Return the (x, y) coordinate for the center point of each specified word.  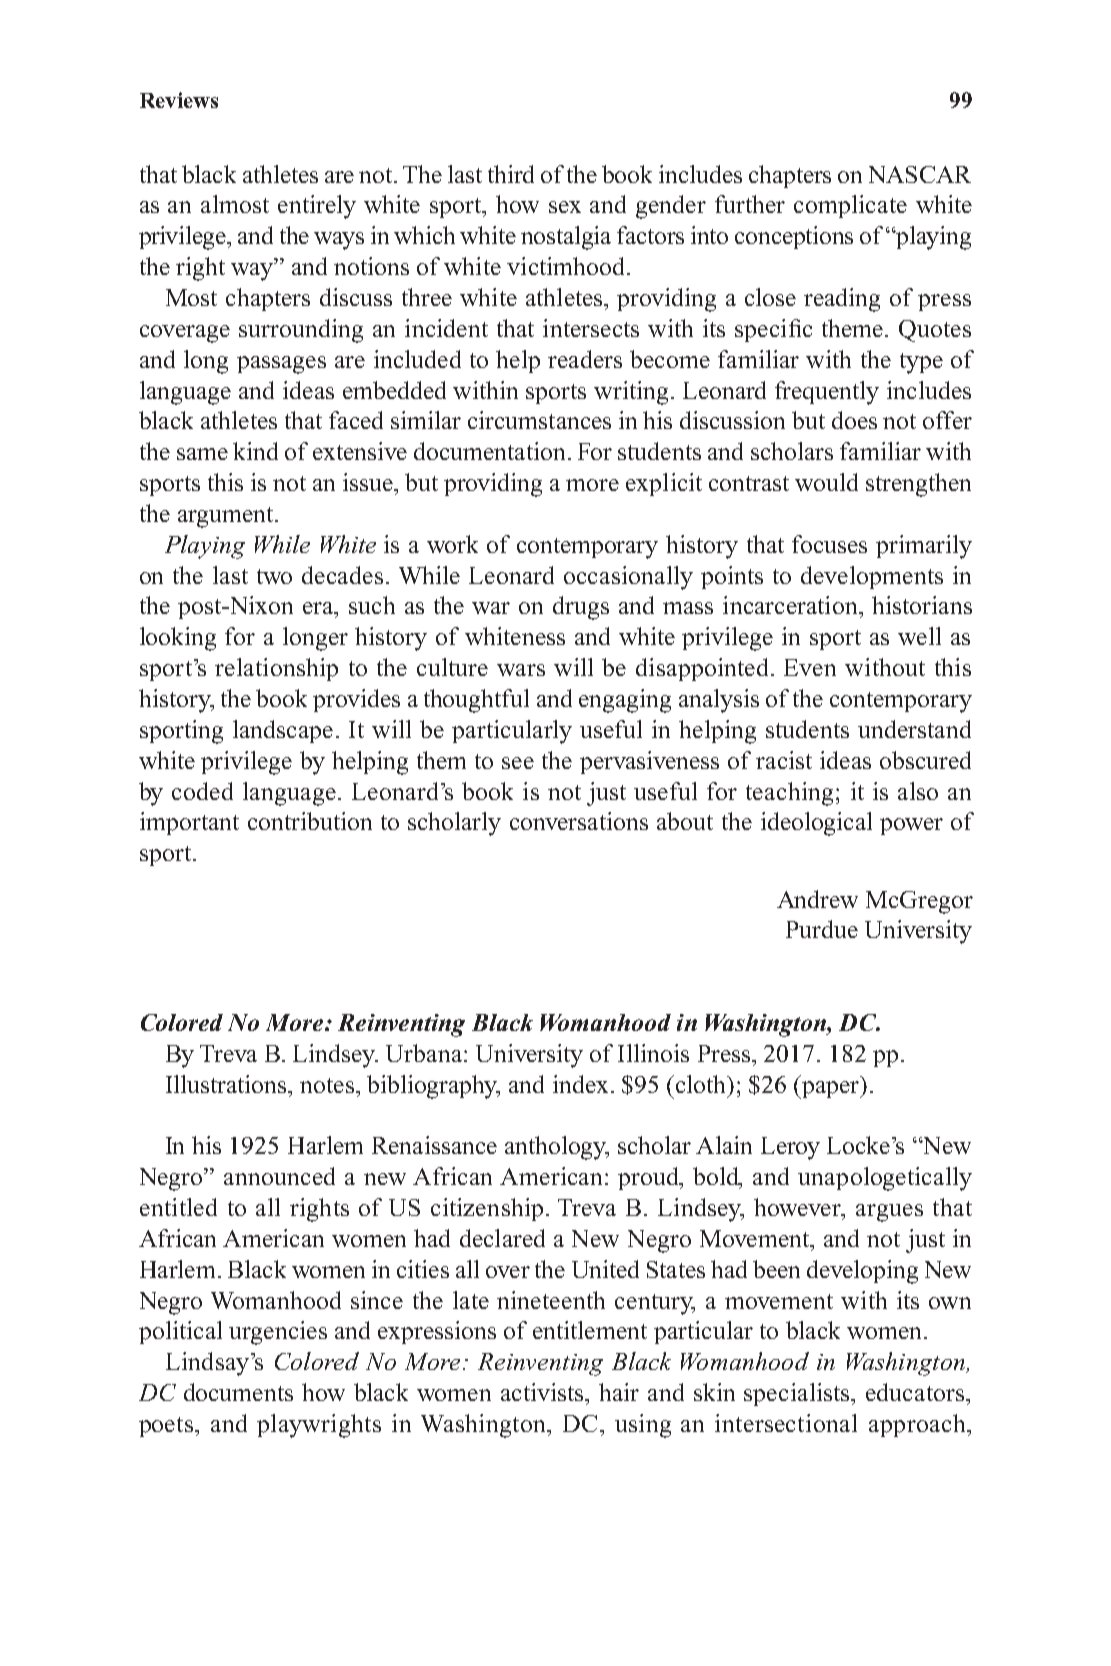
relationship (276, 669)
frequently (827, 393)
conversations (579, 821)
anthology (557, 1148)
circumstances (539, 420)
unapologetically (885, 1179)
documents (238, 1392)
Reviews (179, 100)
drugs (581, 608)
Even (810, 667)
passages (281, 365)
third (511, 174)
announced (279, 1176)
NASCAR (920, 174)
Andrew (817, 899)
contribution (310, 821)
